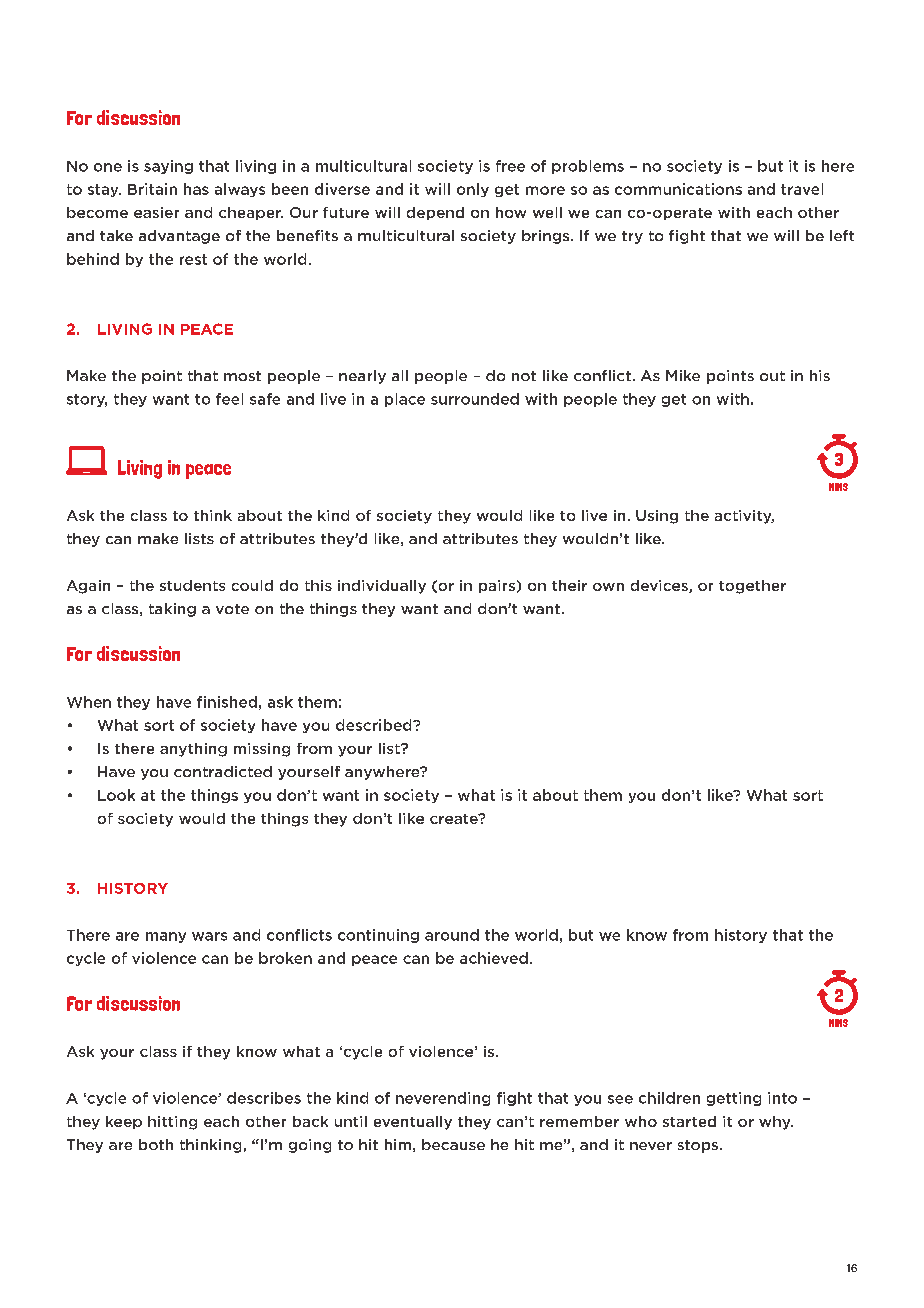  What do you see at coordinates (196, 189) in the screenshot?
I see `has` at bounding box center [196, 189].
